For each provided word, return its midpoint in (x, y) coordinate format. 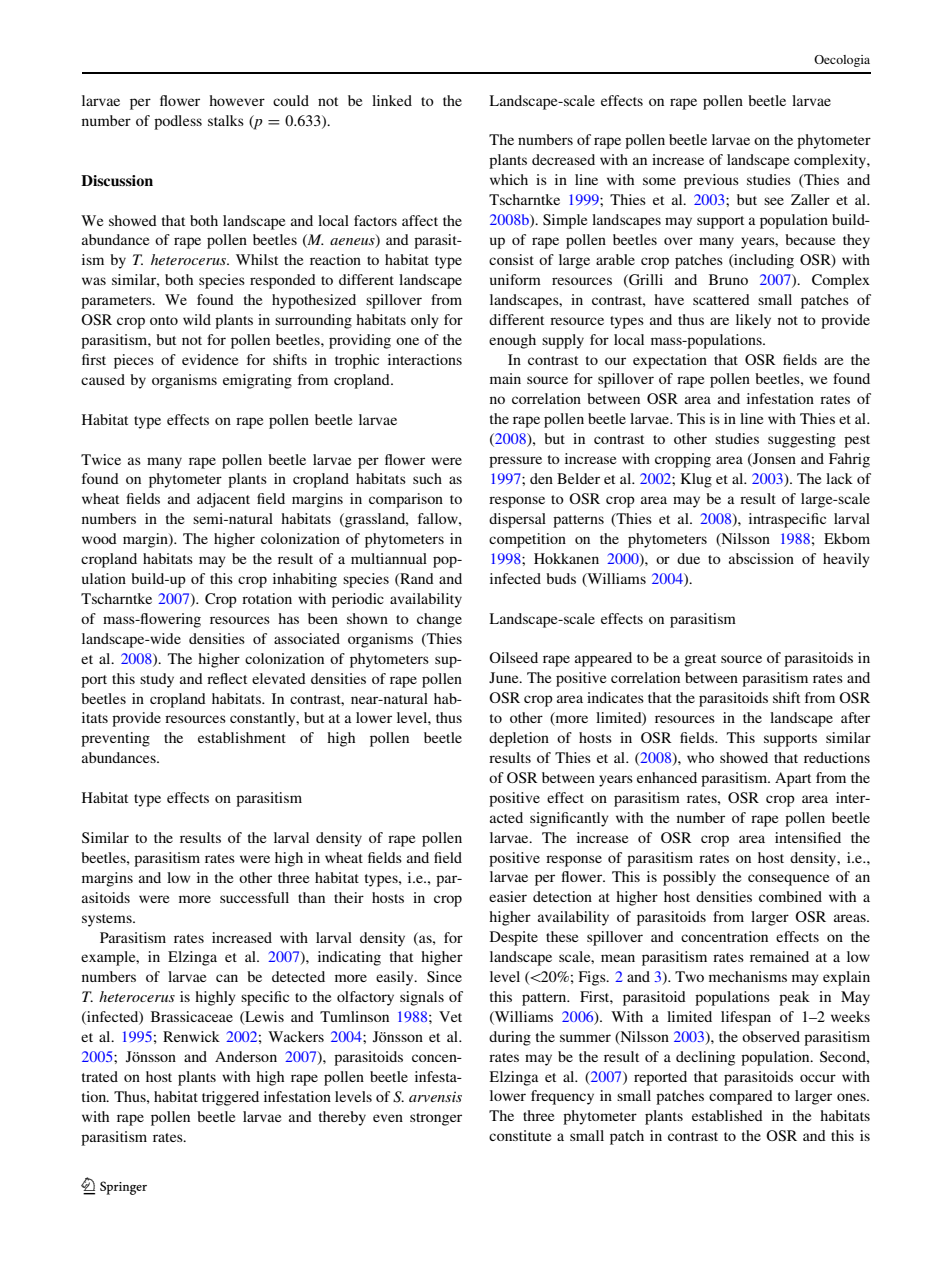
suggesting (802, 440)
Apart (793, 779)
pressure (515, 462)
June (505, 677)
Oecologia (842, 61)
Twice (101, 459)
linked (392, 100)
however (237, 100)
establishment (242, 737)
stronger (436, 1119)
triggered (230, 1098)
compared (741, 1097)
